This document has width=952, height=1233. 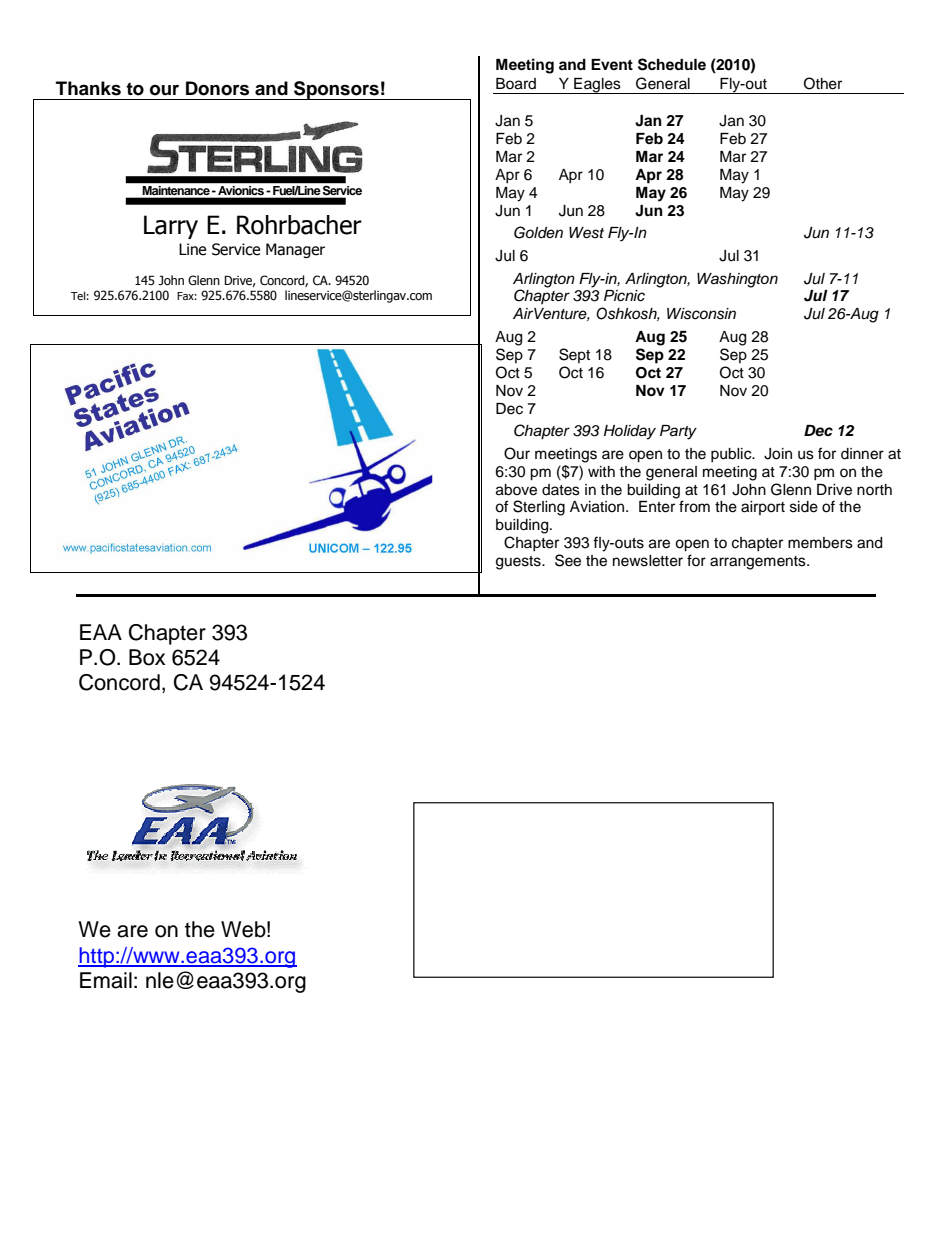 What do you see at coordinates (759, 563) in the document?
I see `arrangements` at bounding box center [759, 563].
